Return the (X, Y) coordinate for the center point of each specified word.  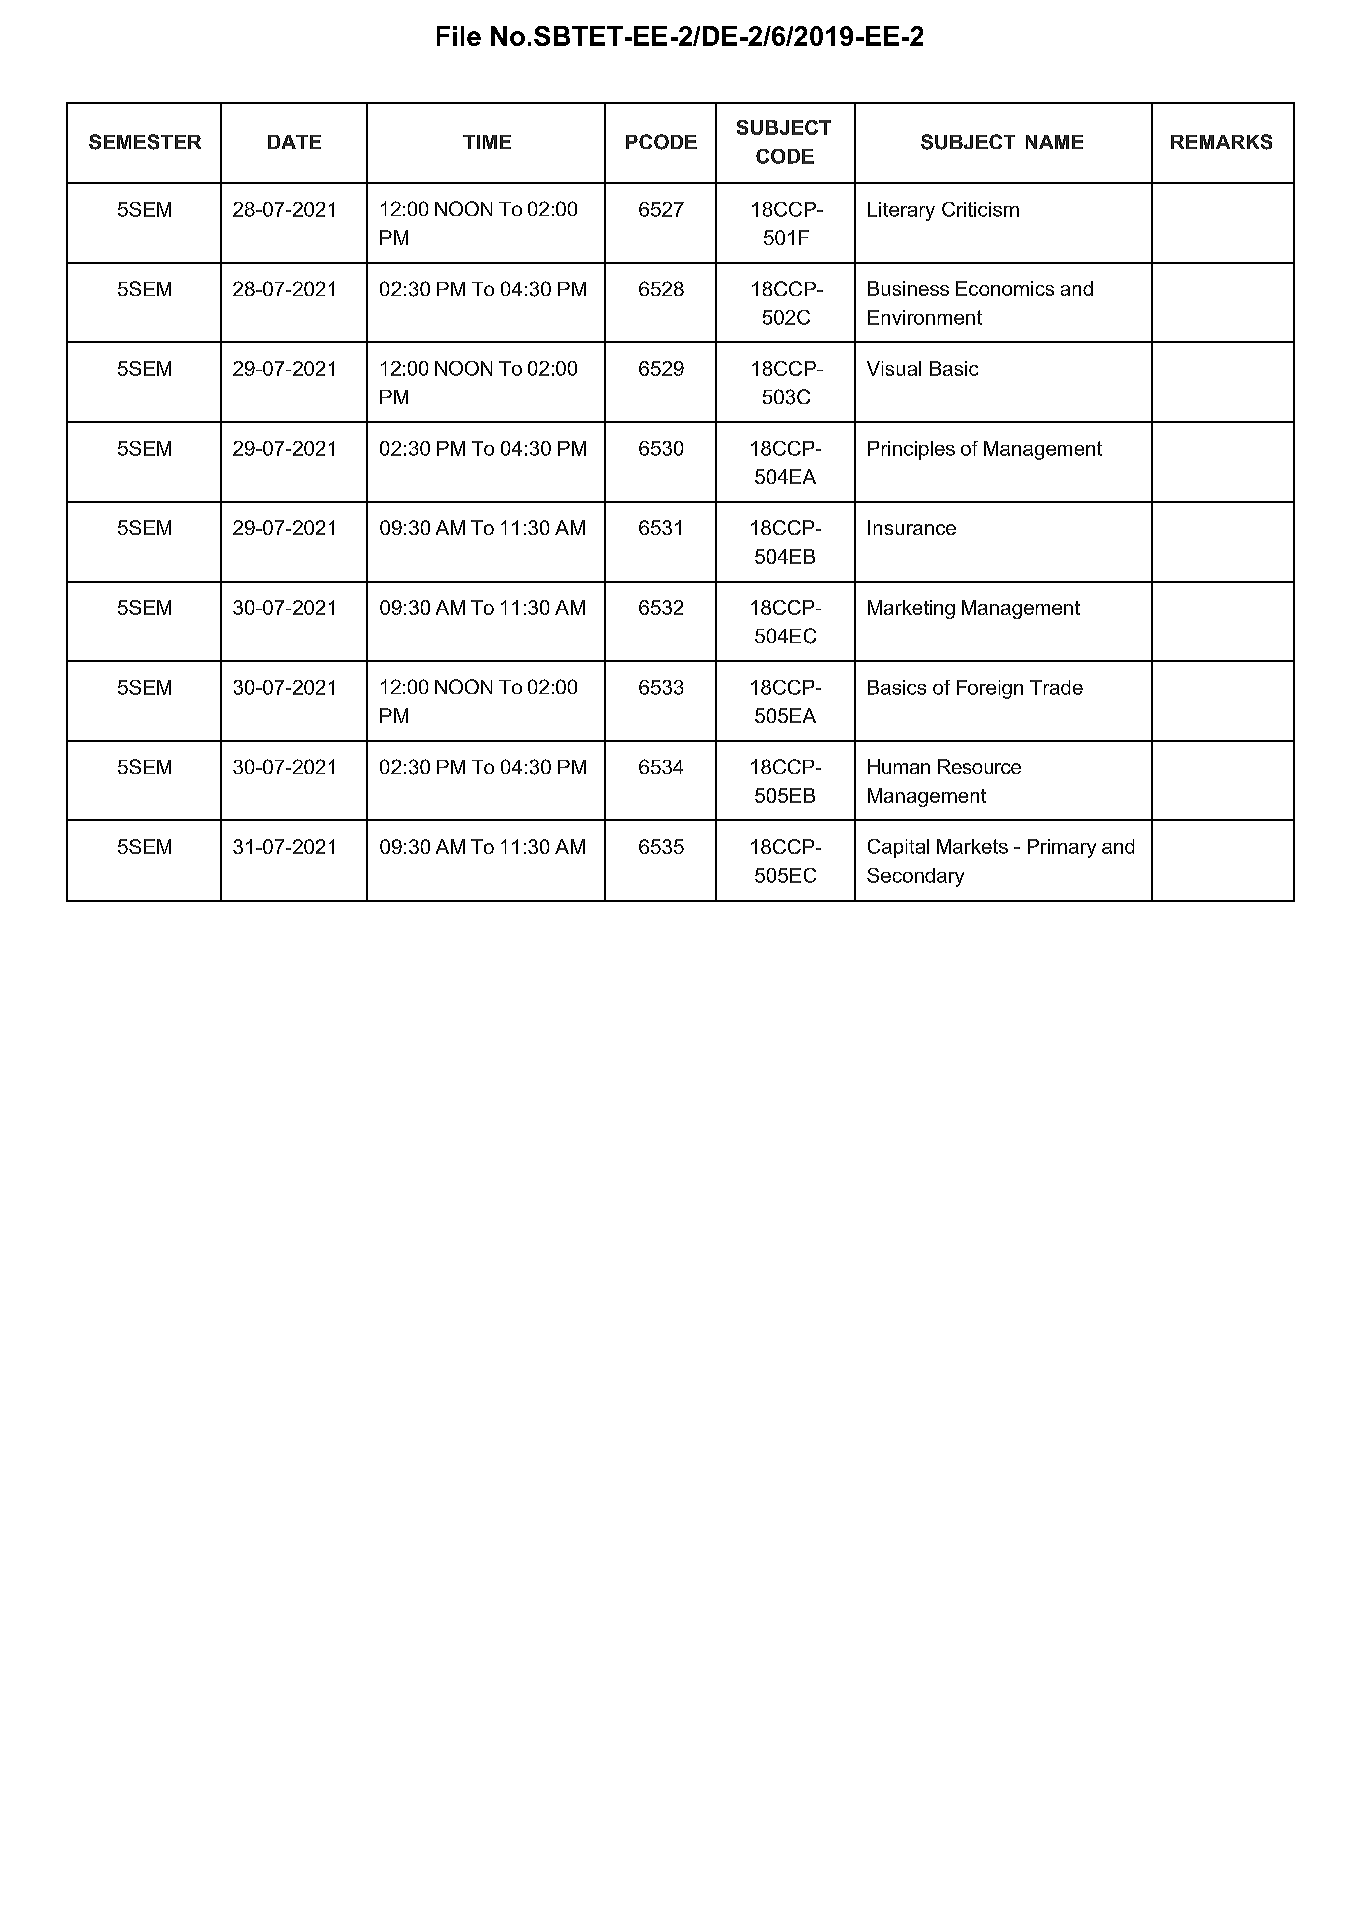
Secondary (915, 877)
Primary (1062, 848)
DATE (294, 142)
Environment (925, 317)
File (459, 36)
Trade (1056, 687)
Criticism (980, 209)
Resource (979, 766)
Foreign (990, 689)
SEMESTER (145, 142)
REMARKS (1221, 142)
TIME (487, 142)
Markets (972, 846)
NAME (1054, 142)
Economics (1005, 288)
